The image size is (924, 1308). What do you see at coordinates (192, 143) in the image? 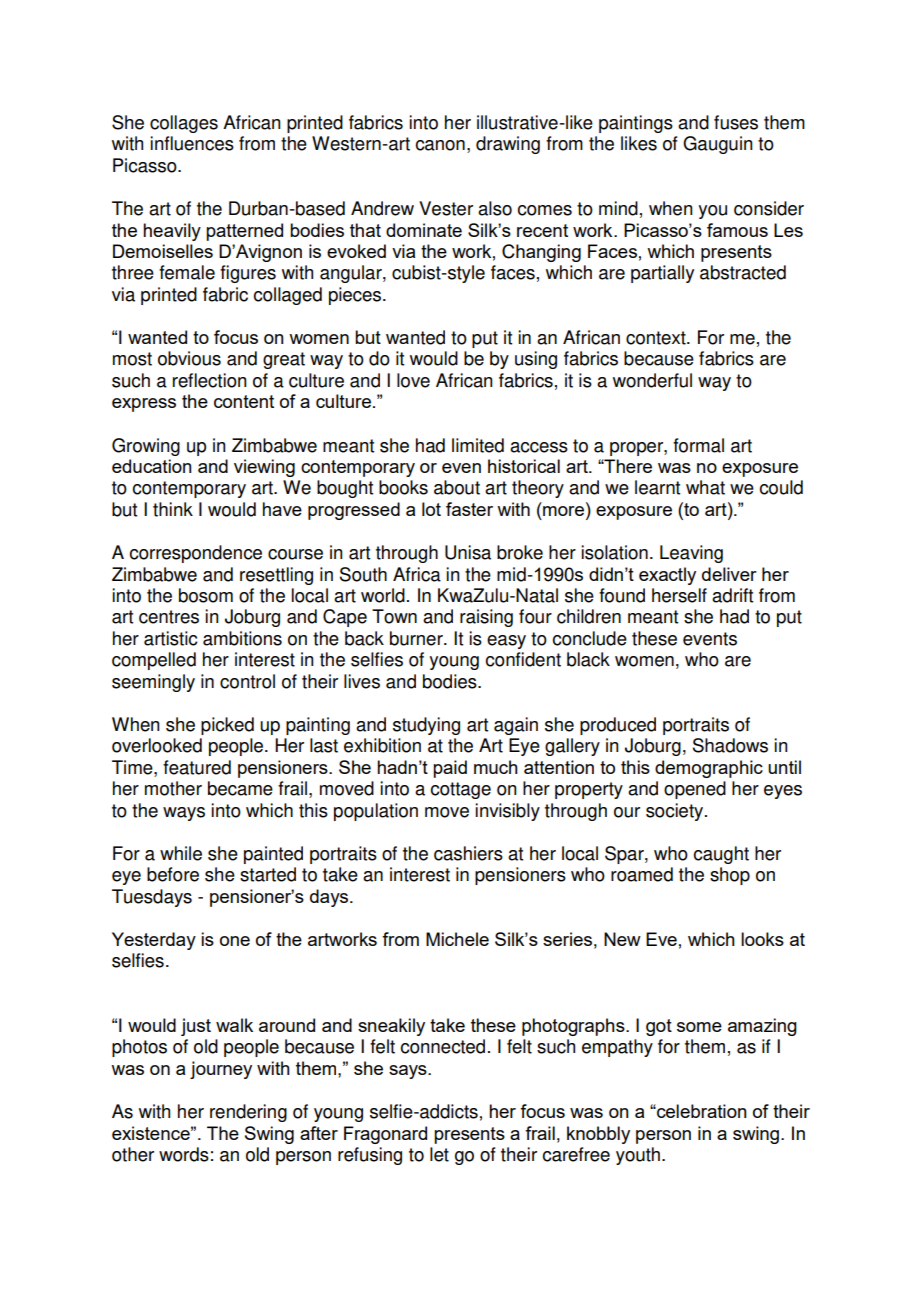
I see `influences` at bounding box center [192, 143].
